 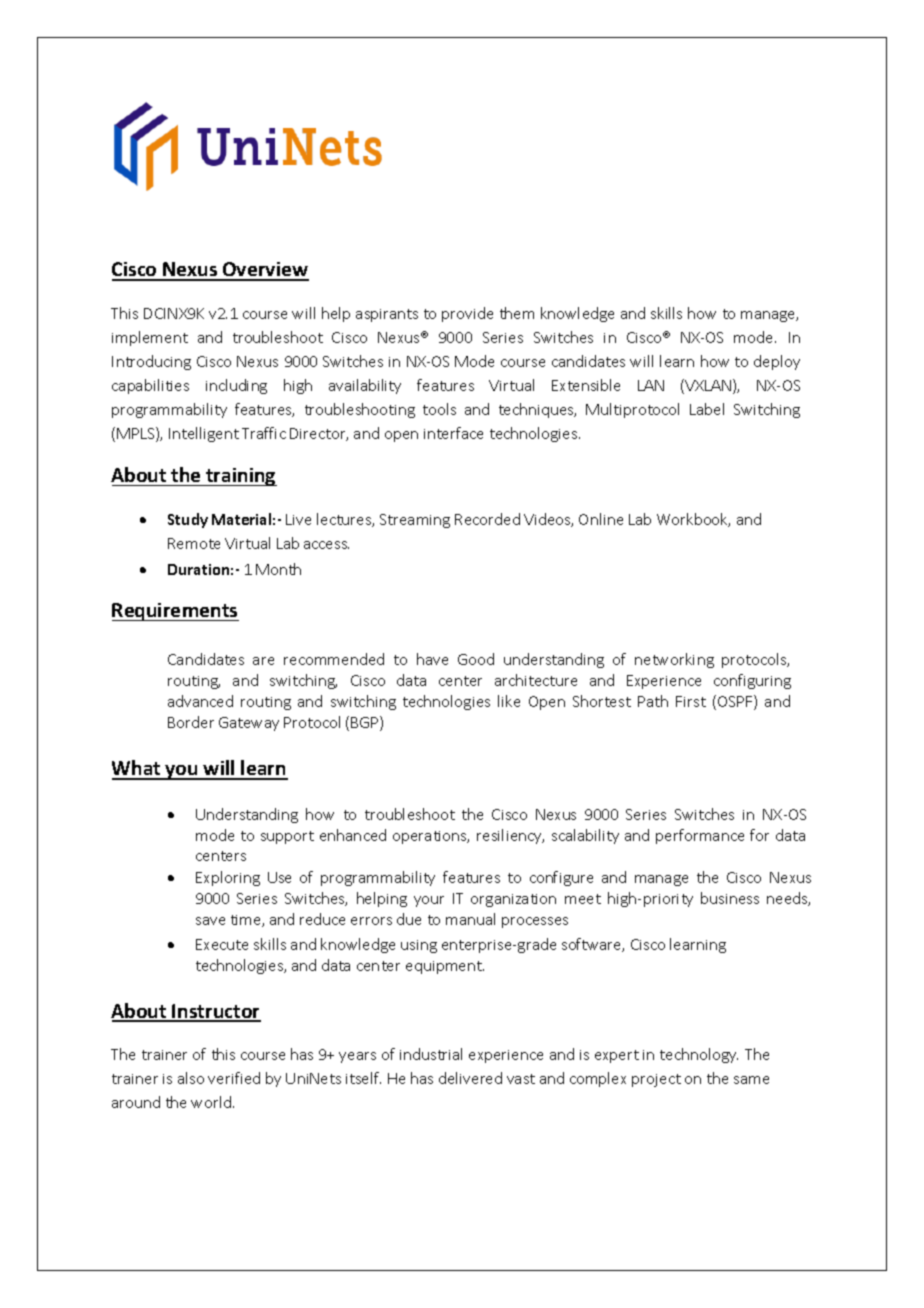 What do you see at coordinates (467, 314) in the screenshot?
I see `provide` at bounding box center [467, 314].
